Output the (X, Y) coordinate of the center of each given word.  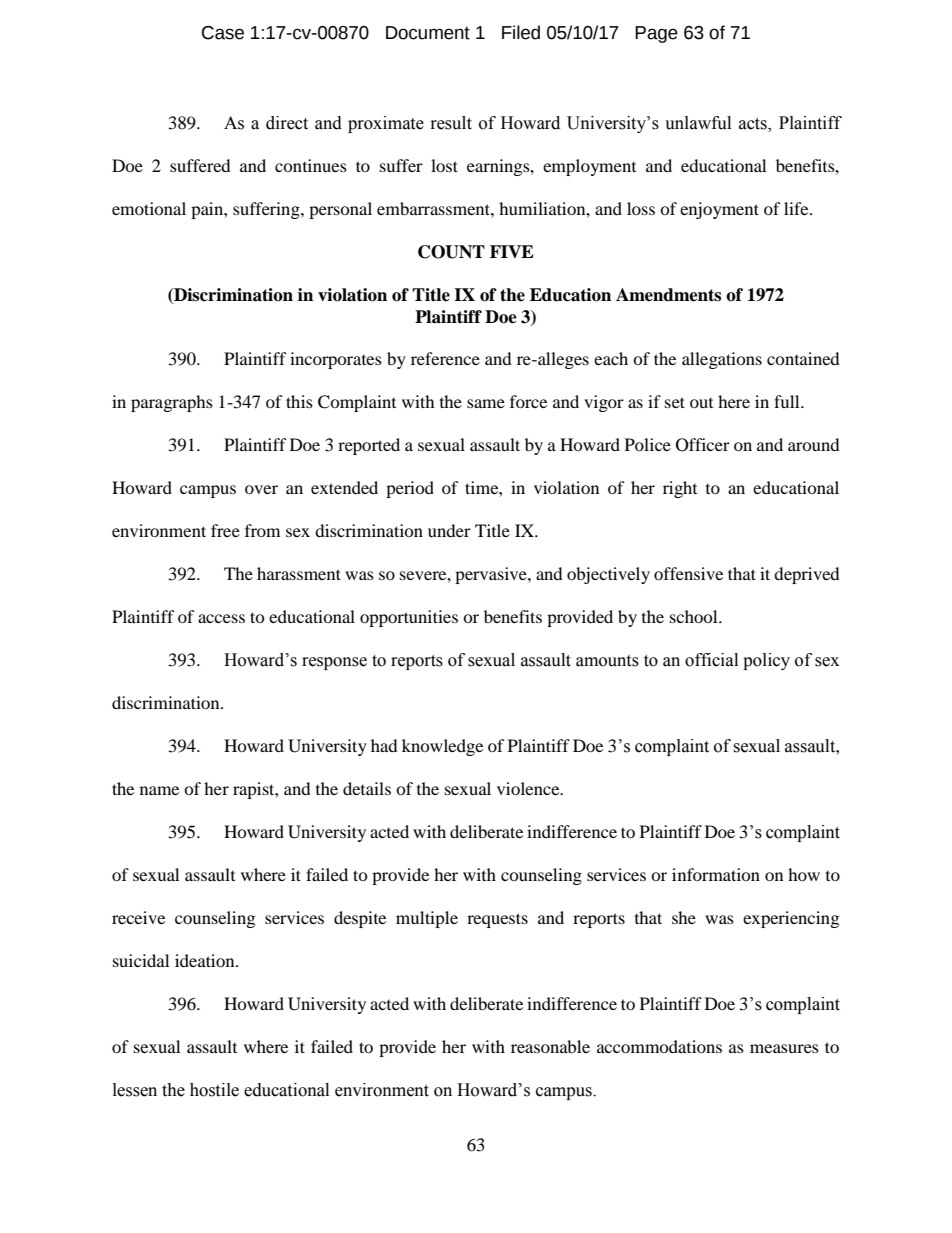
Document (428, 33)
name (159, 790)
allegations (722, 360)
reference (445, 358)
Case (223, 33)
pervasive (492, 575)
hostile (214, 1090)
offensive (688, 573)
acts (754, 125)
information (716, 874)
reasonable (550, 1046)
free (225, 530)
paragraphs (172, 403)
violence (529, 788)
